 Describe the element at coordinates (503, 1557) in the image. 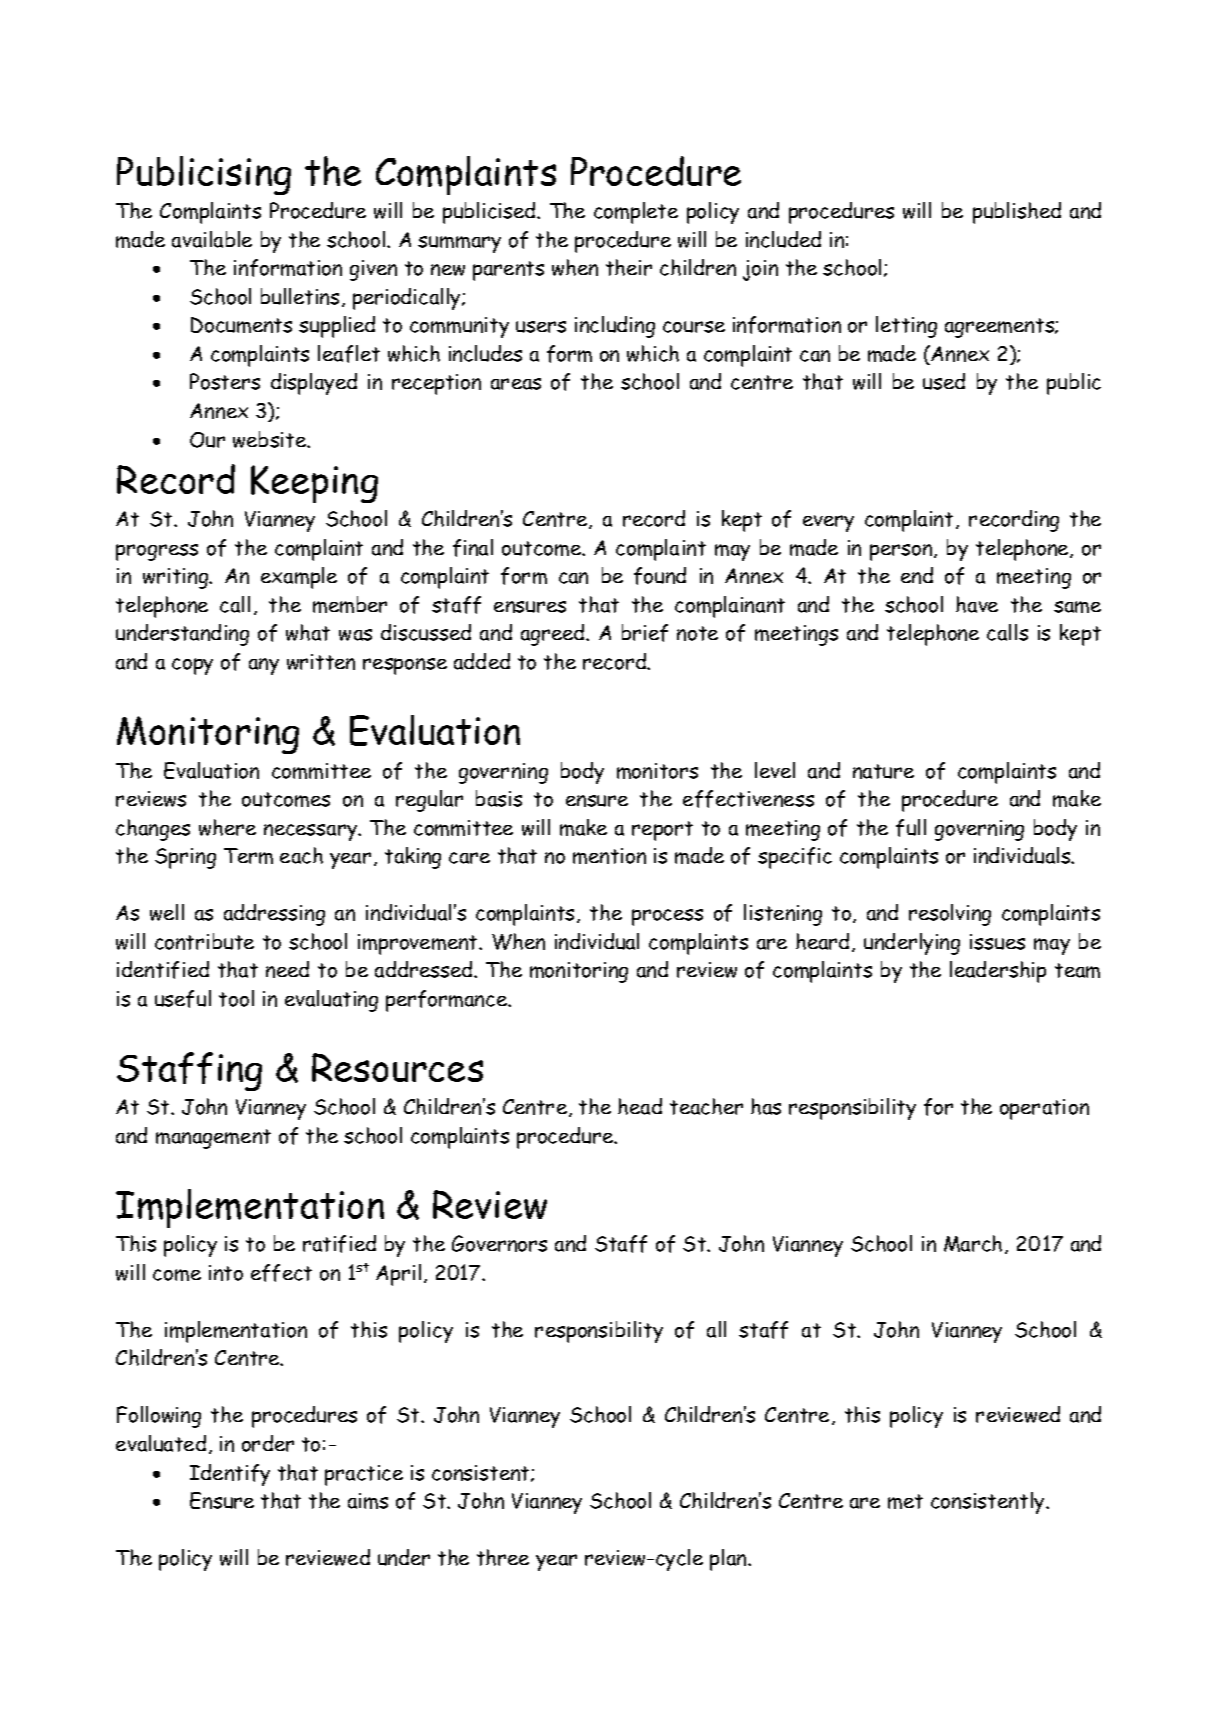

I see `three` at that location.
